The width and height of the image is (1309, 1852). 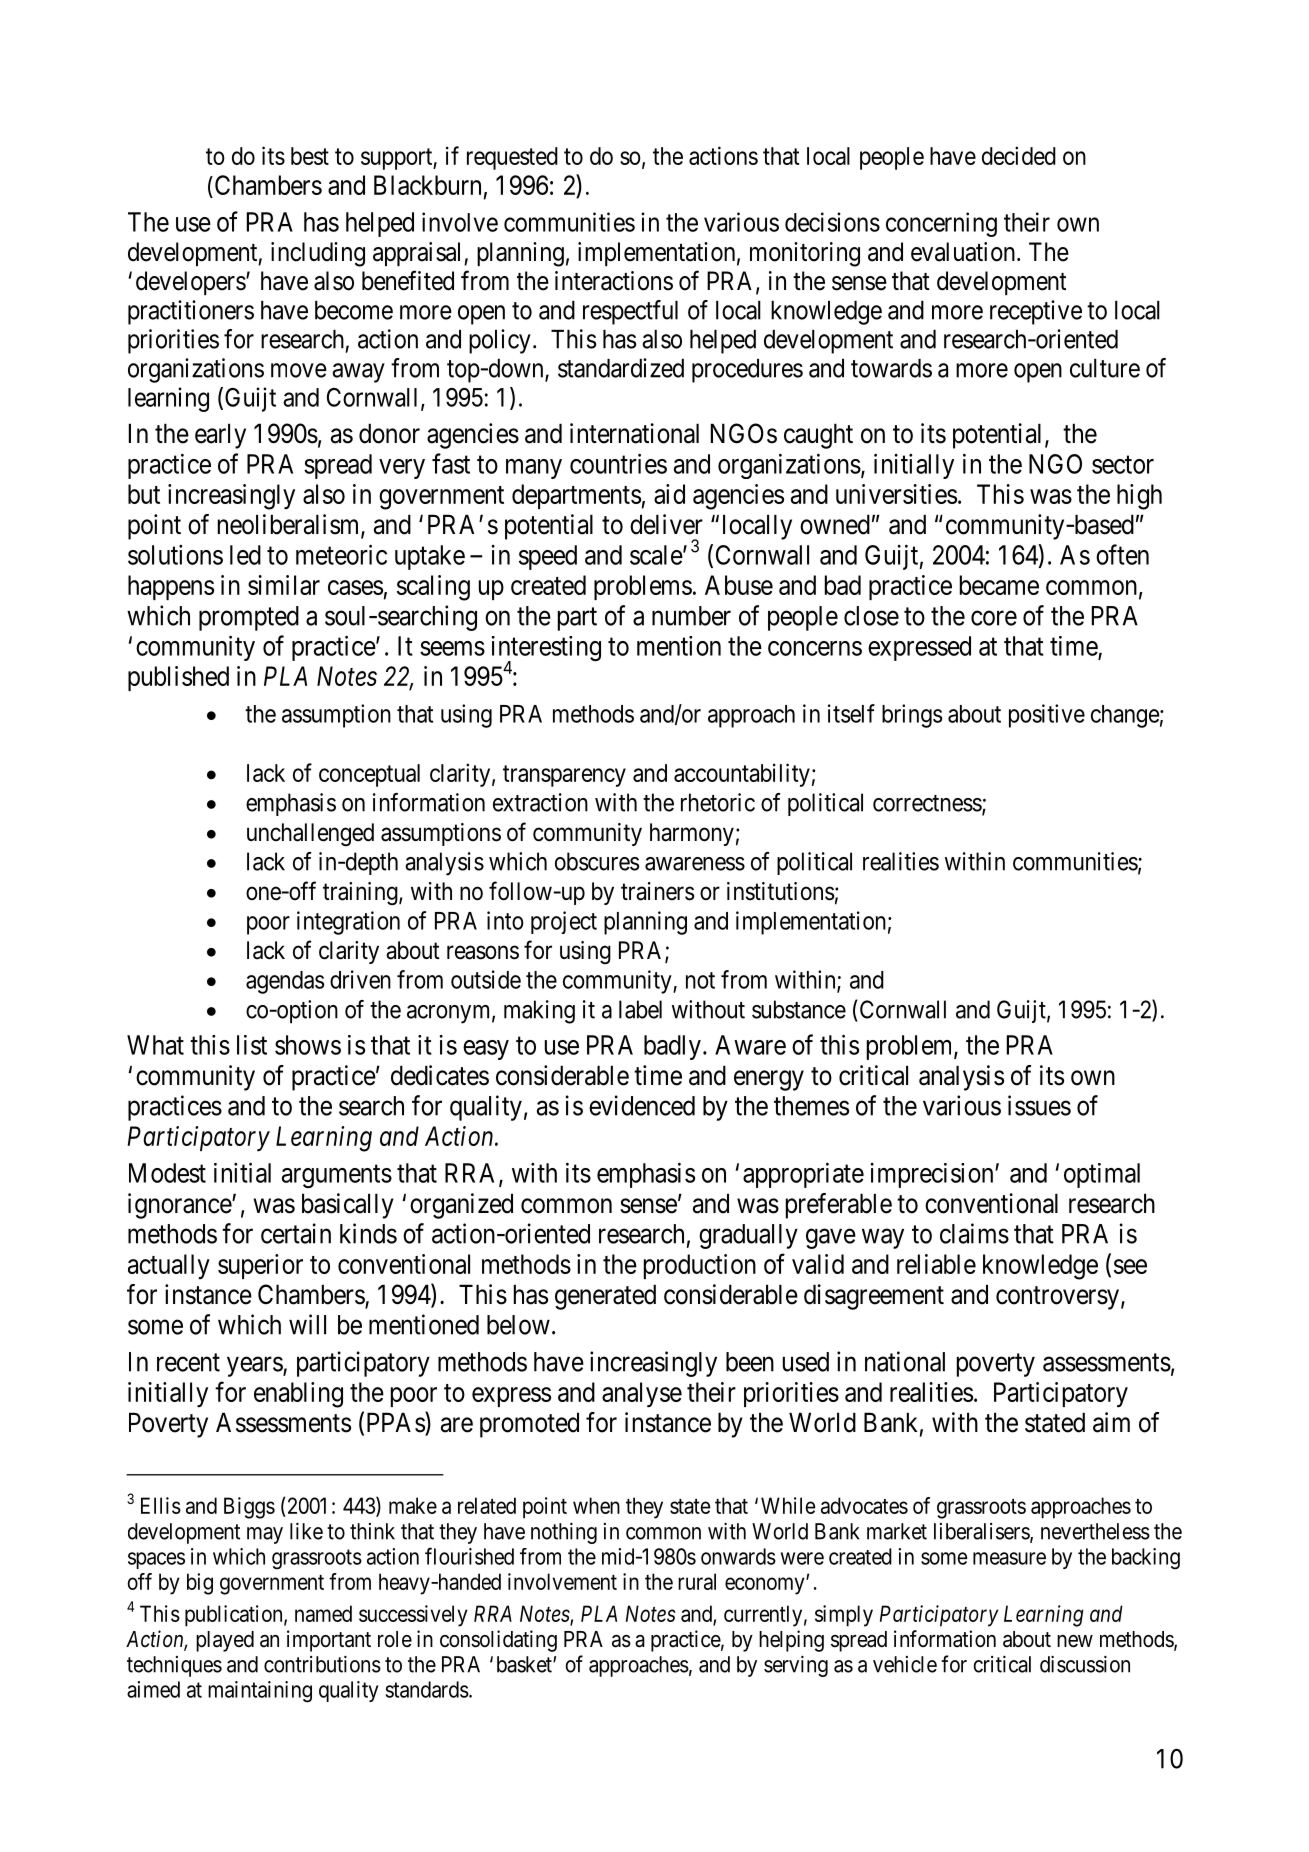 I want to click on generated, so click(x=605, y=1297).
